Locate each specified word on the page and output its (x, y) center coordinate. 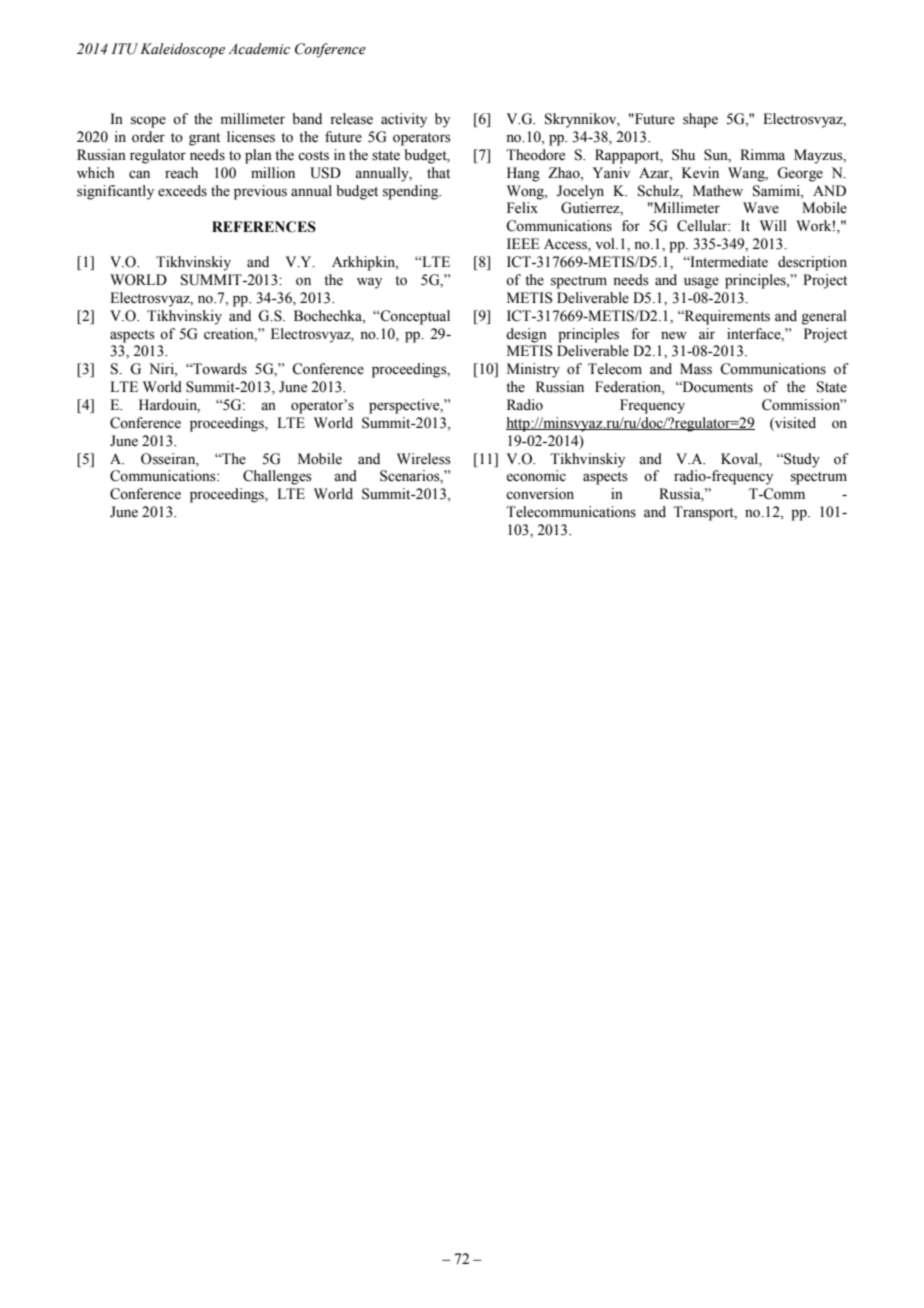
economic (536, 476)
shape (700, 120)
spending (412, 192)
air (707, 333)
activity (404, 120)
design (526, 335)
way (369, 283)
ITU (124, 49)
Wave (761, 208)
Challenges (277, 477)
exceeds (182, 191)
